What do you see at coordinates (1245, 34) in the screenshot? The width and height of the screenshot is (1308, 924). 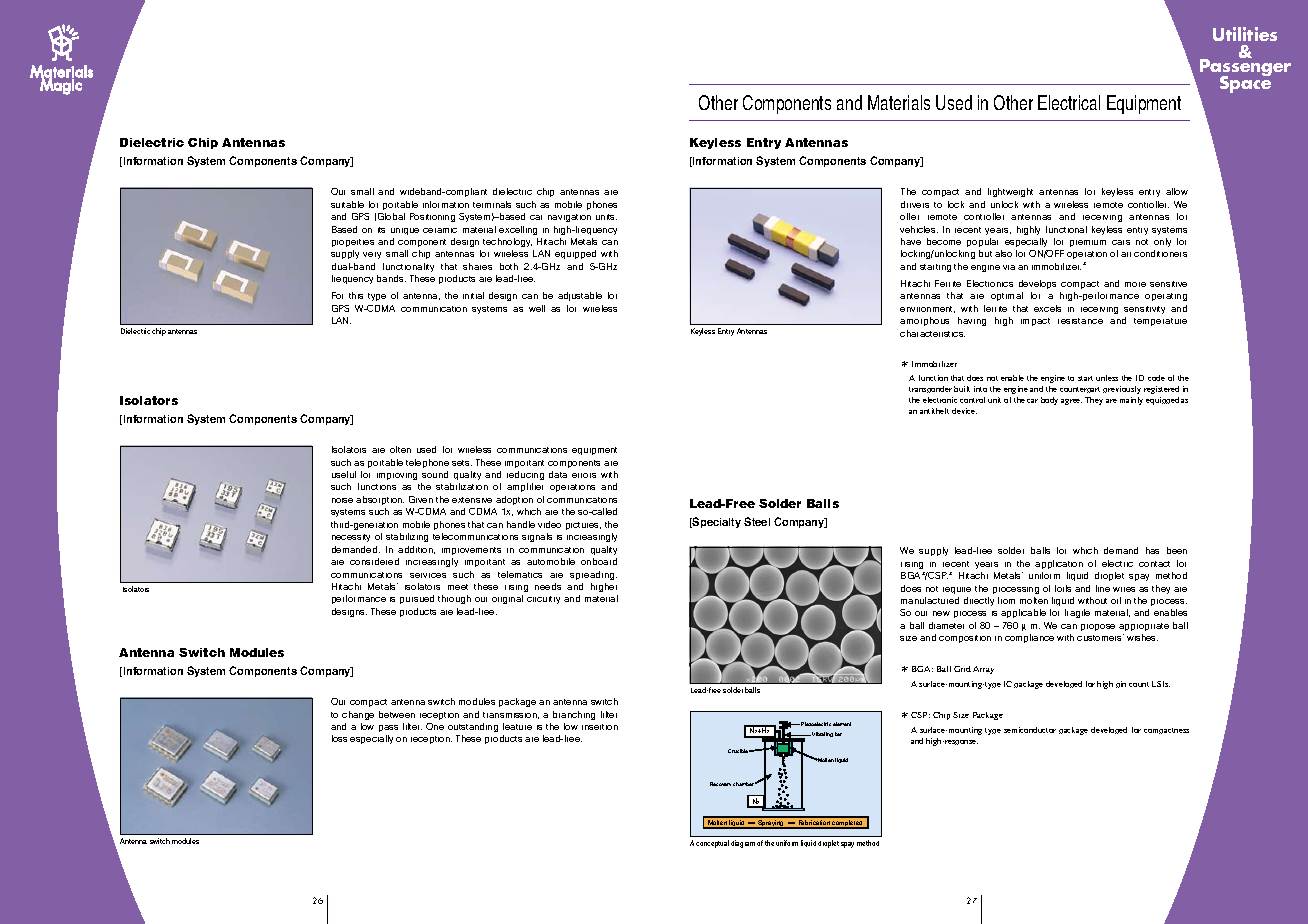 I see `Utilities` at bounding box center [1245, 34].
